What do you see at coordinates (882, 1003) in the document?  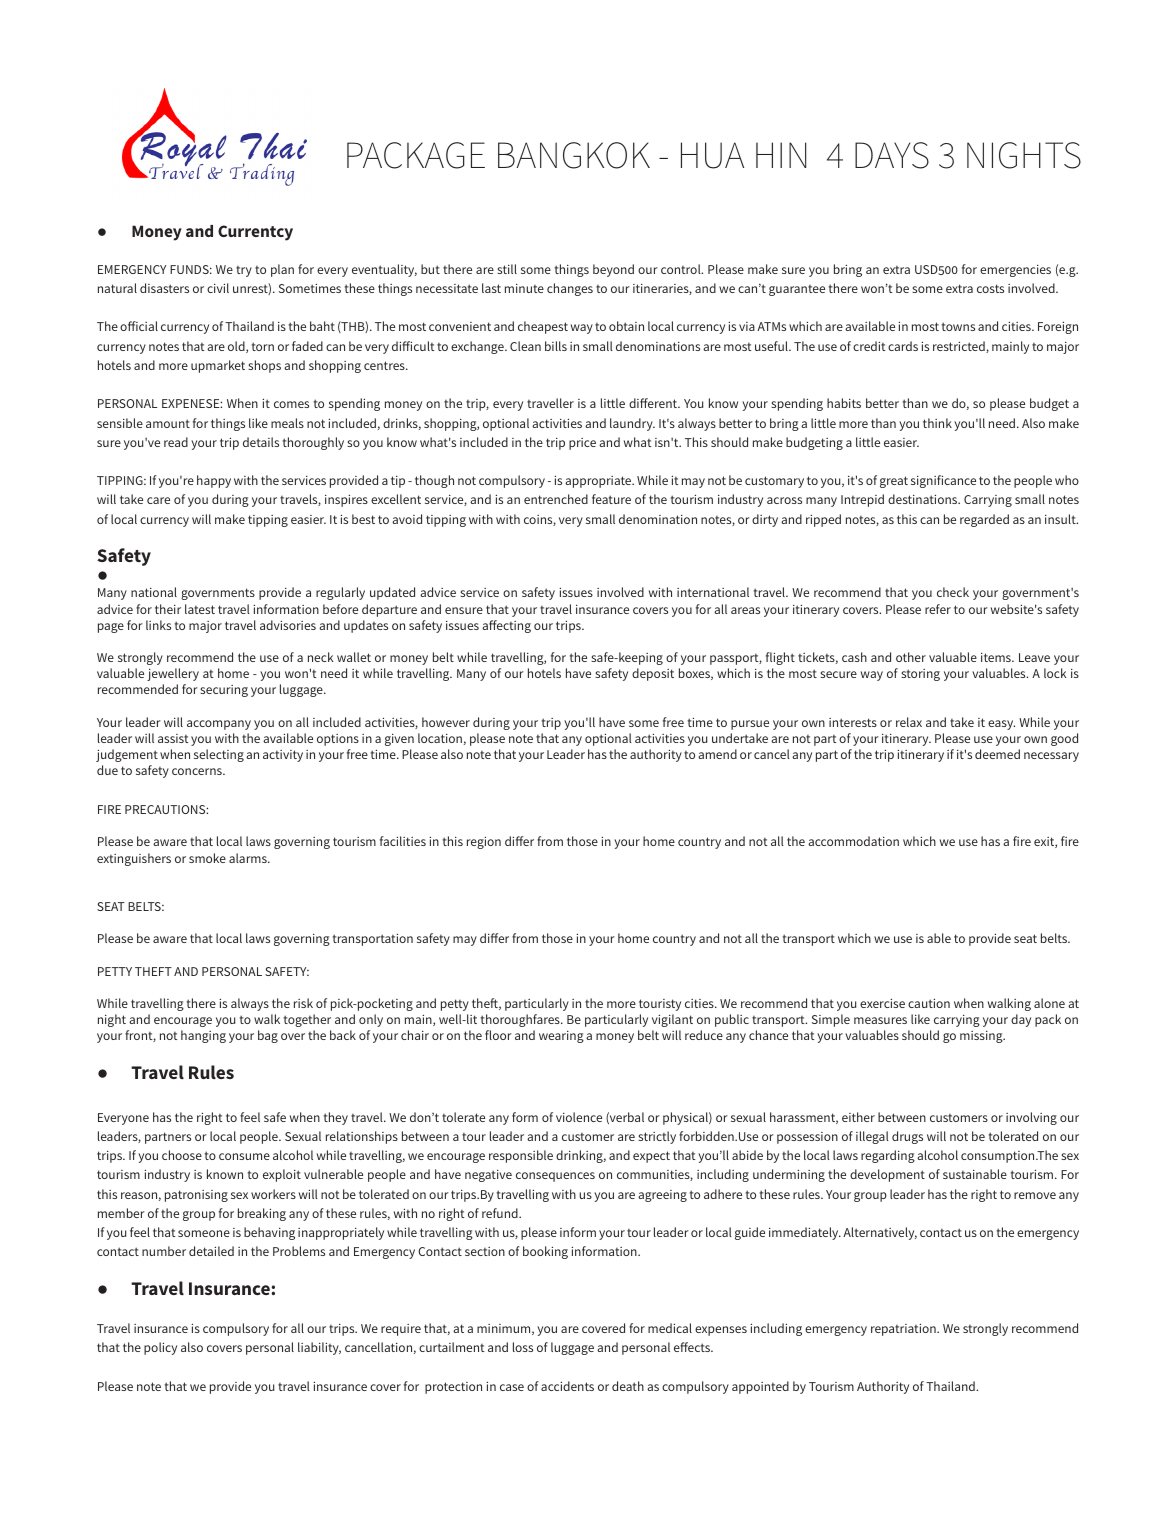 I see `exercise` at bounding box center [882, 1003].
